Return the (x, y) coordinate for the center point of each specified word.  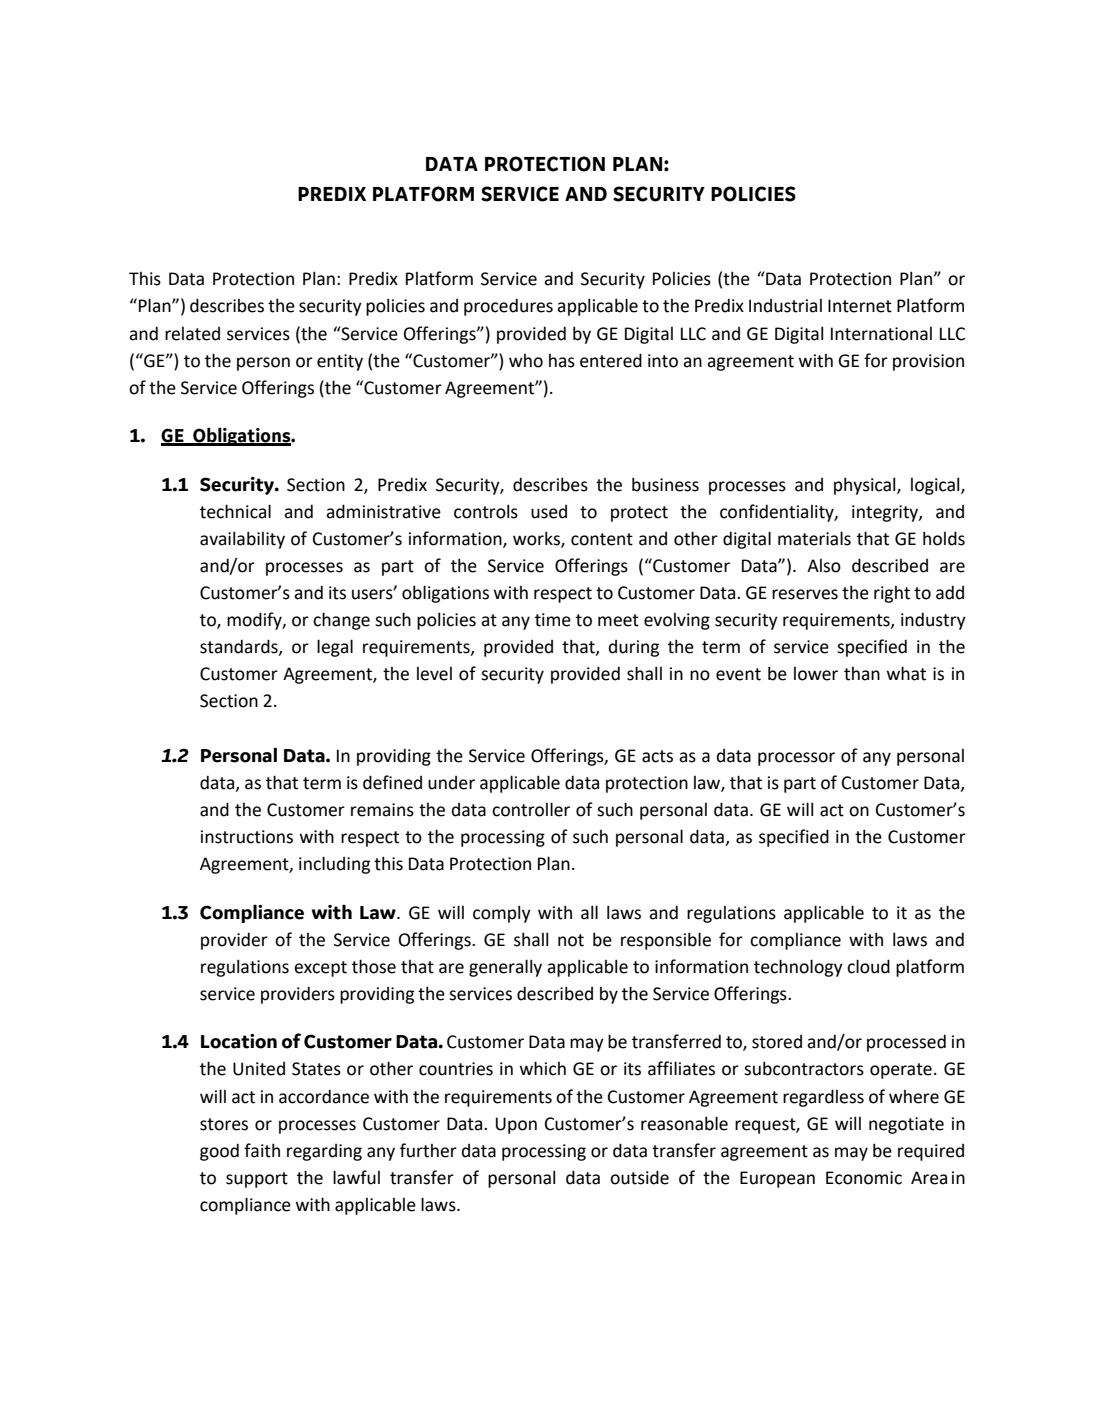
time (553, 620)
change (341, 621)
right (892, 594)
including (334, 865)
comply (502, 914)
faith (262, 1150)
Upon (516, 1125)
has (562, 361)
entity (340, 362)
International (881, 334)
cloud (868, 966)
